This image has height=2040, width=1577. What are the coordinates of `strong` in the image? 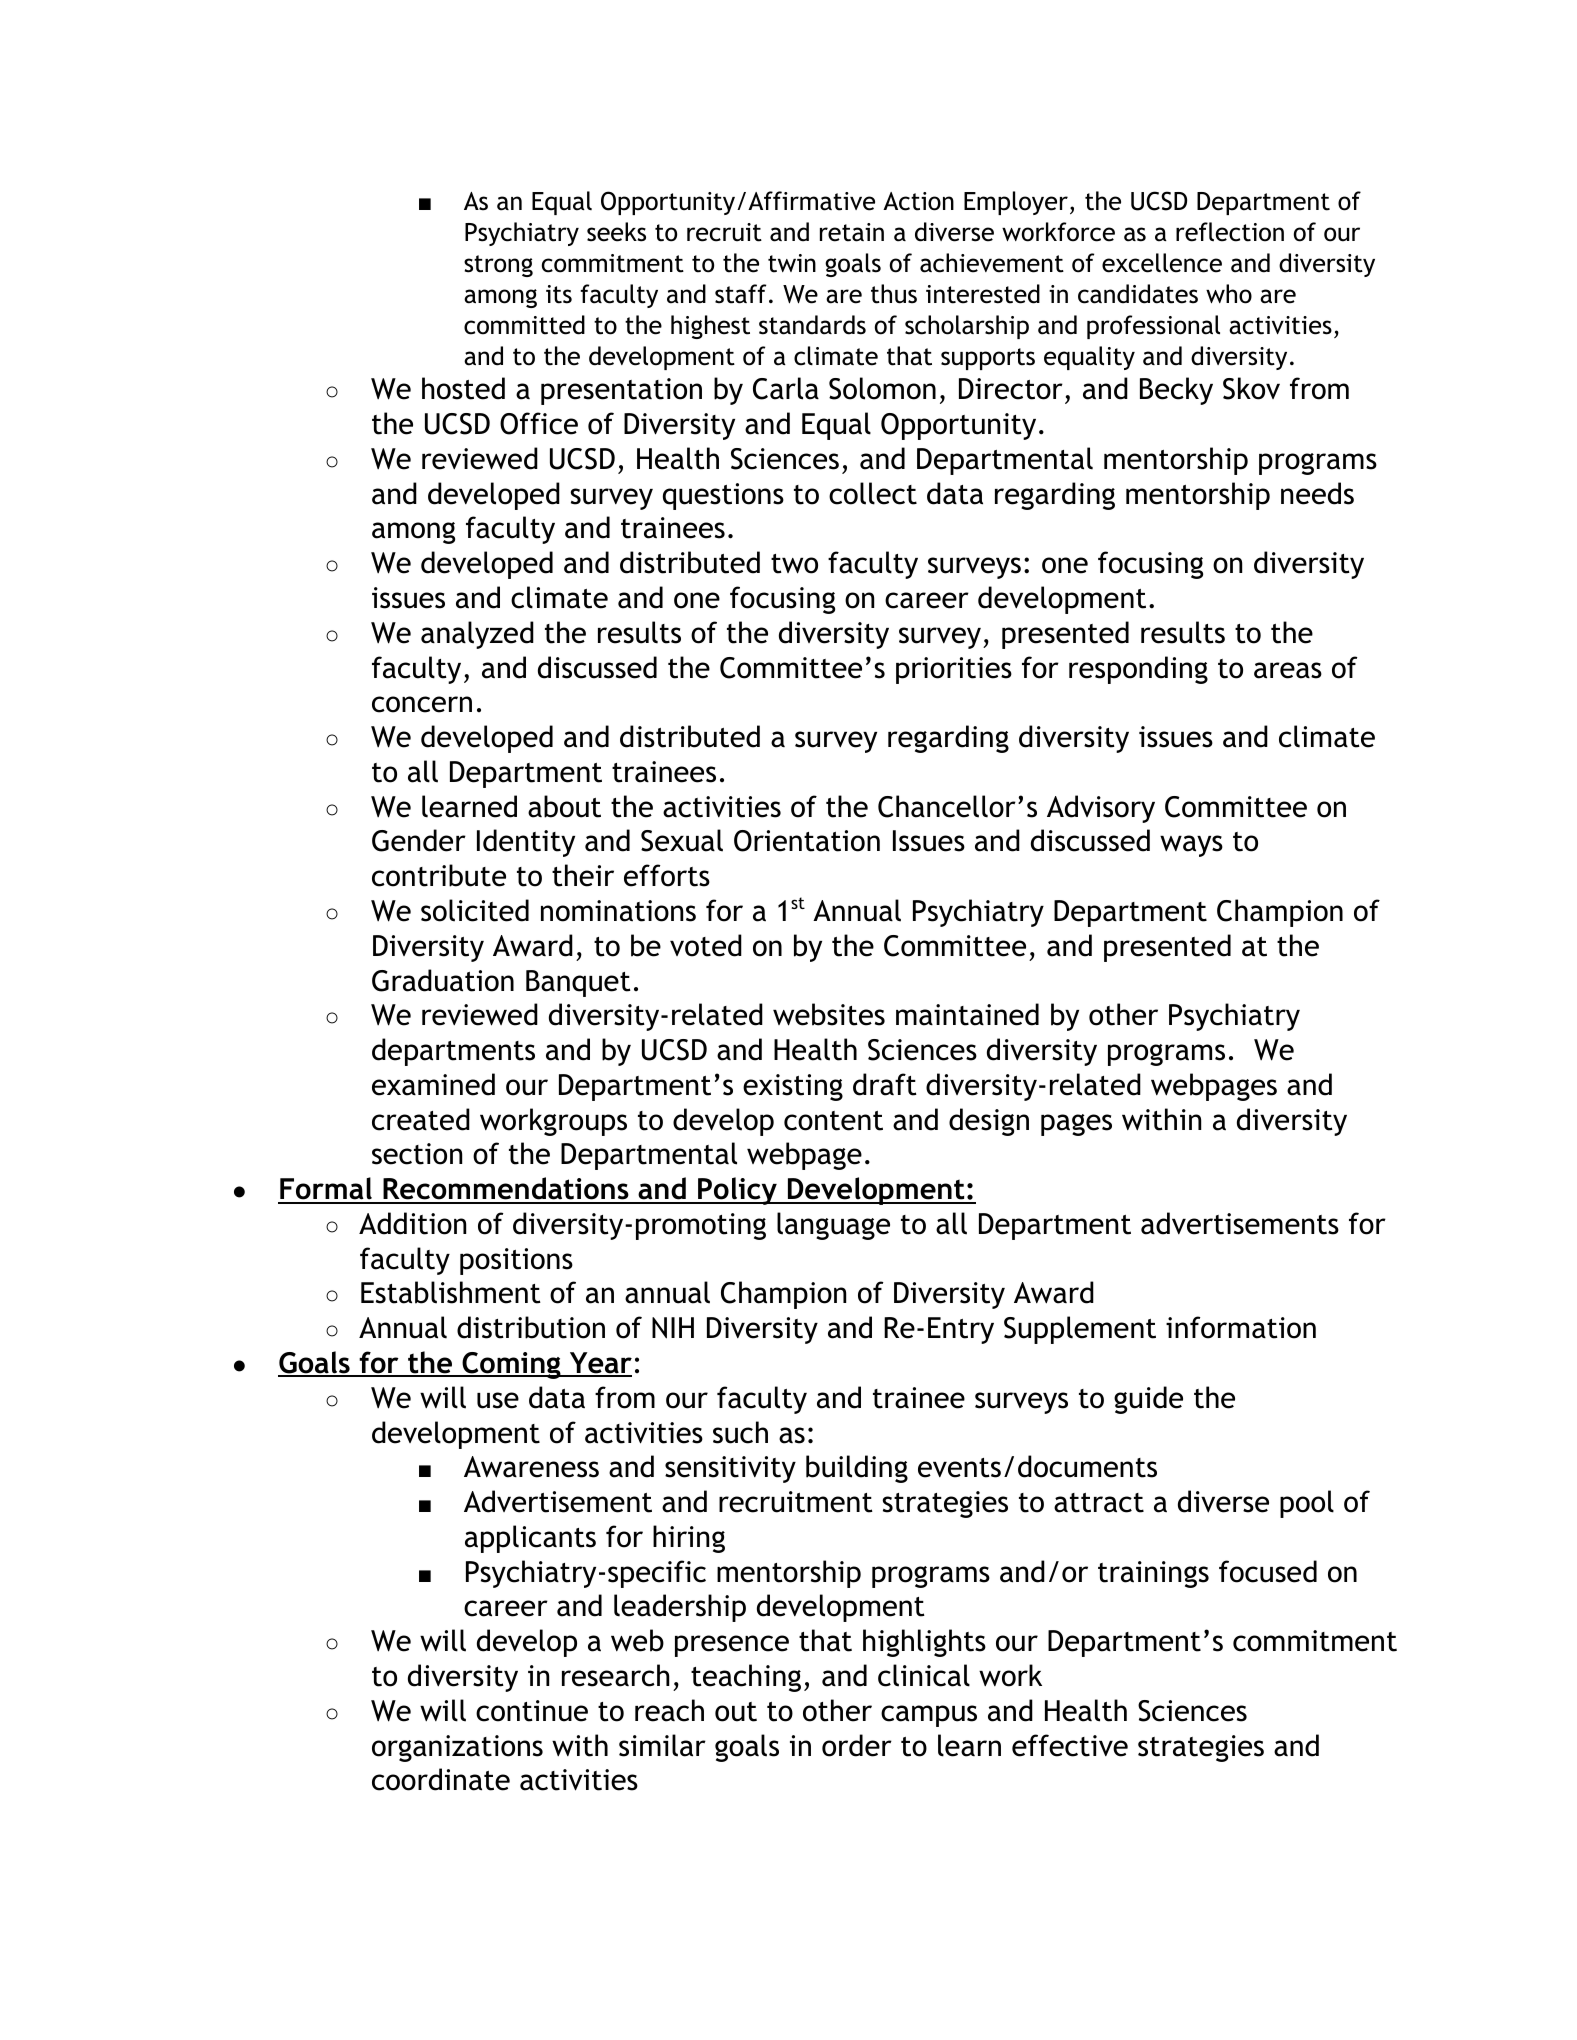 It's located at (498, 266).
